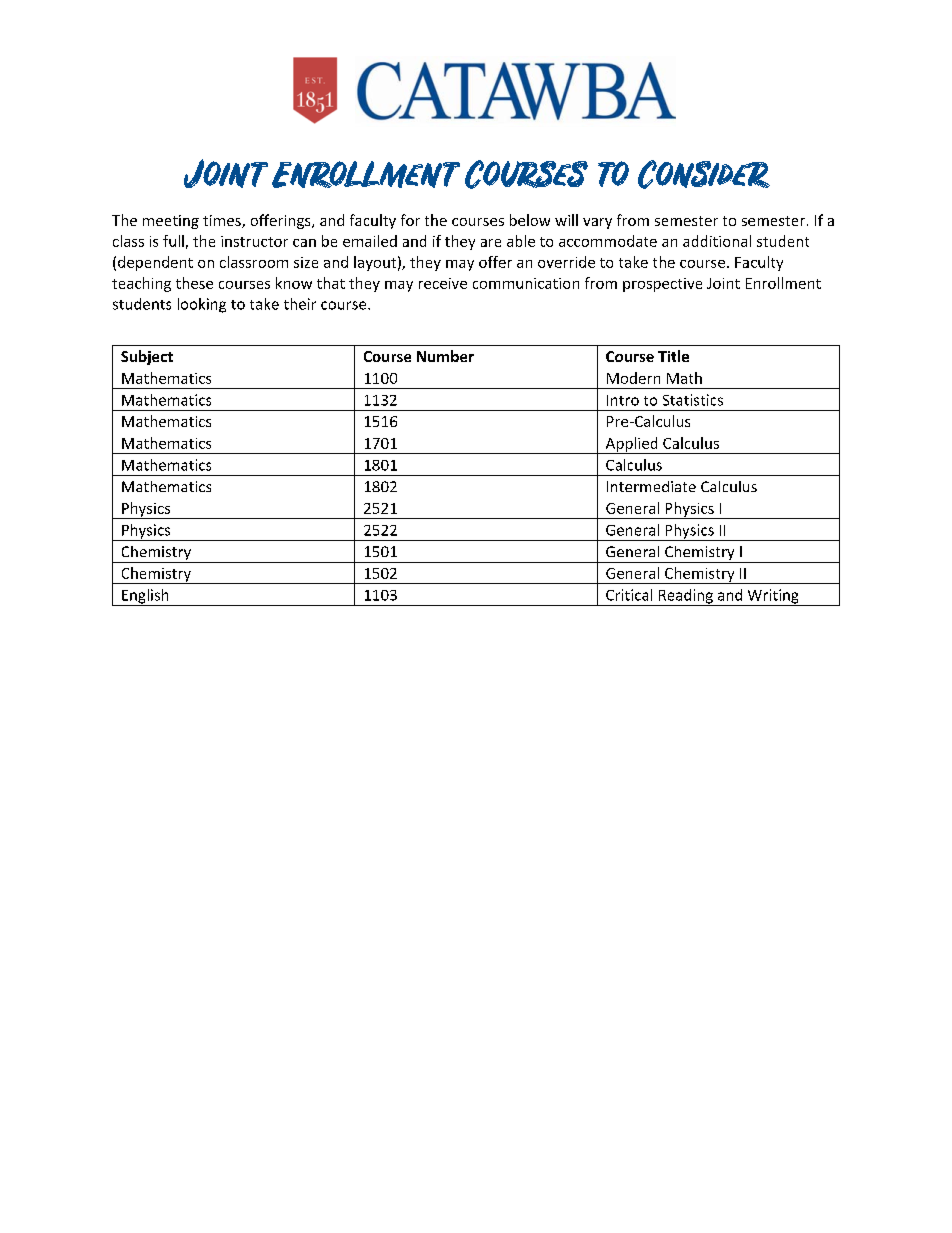 This screenshot has width=952, height=1233. Describe the element at coordinates (223, 221) in the screenshot. I see `times` at that location.
